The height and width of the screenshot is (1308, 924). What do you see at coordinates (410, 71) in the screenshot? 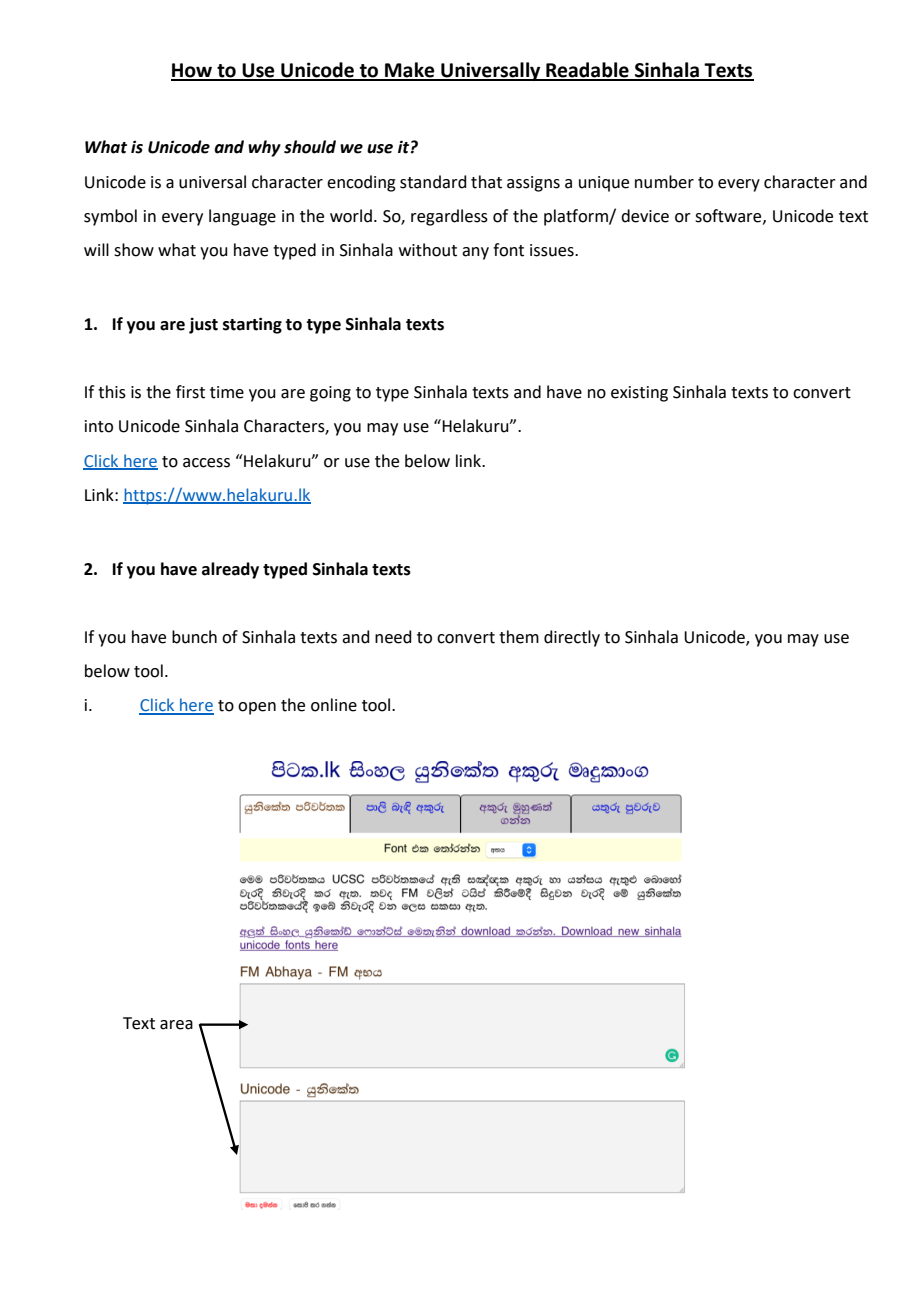
I see `Make` at bounding box center [410, 71].
